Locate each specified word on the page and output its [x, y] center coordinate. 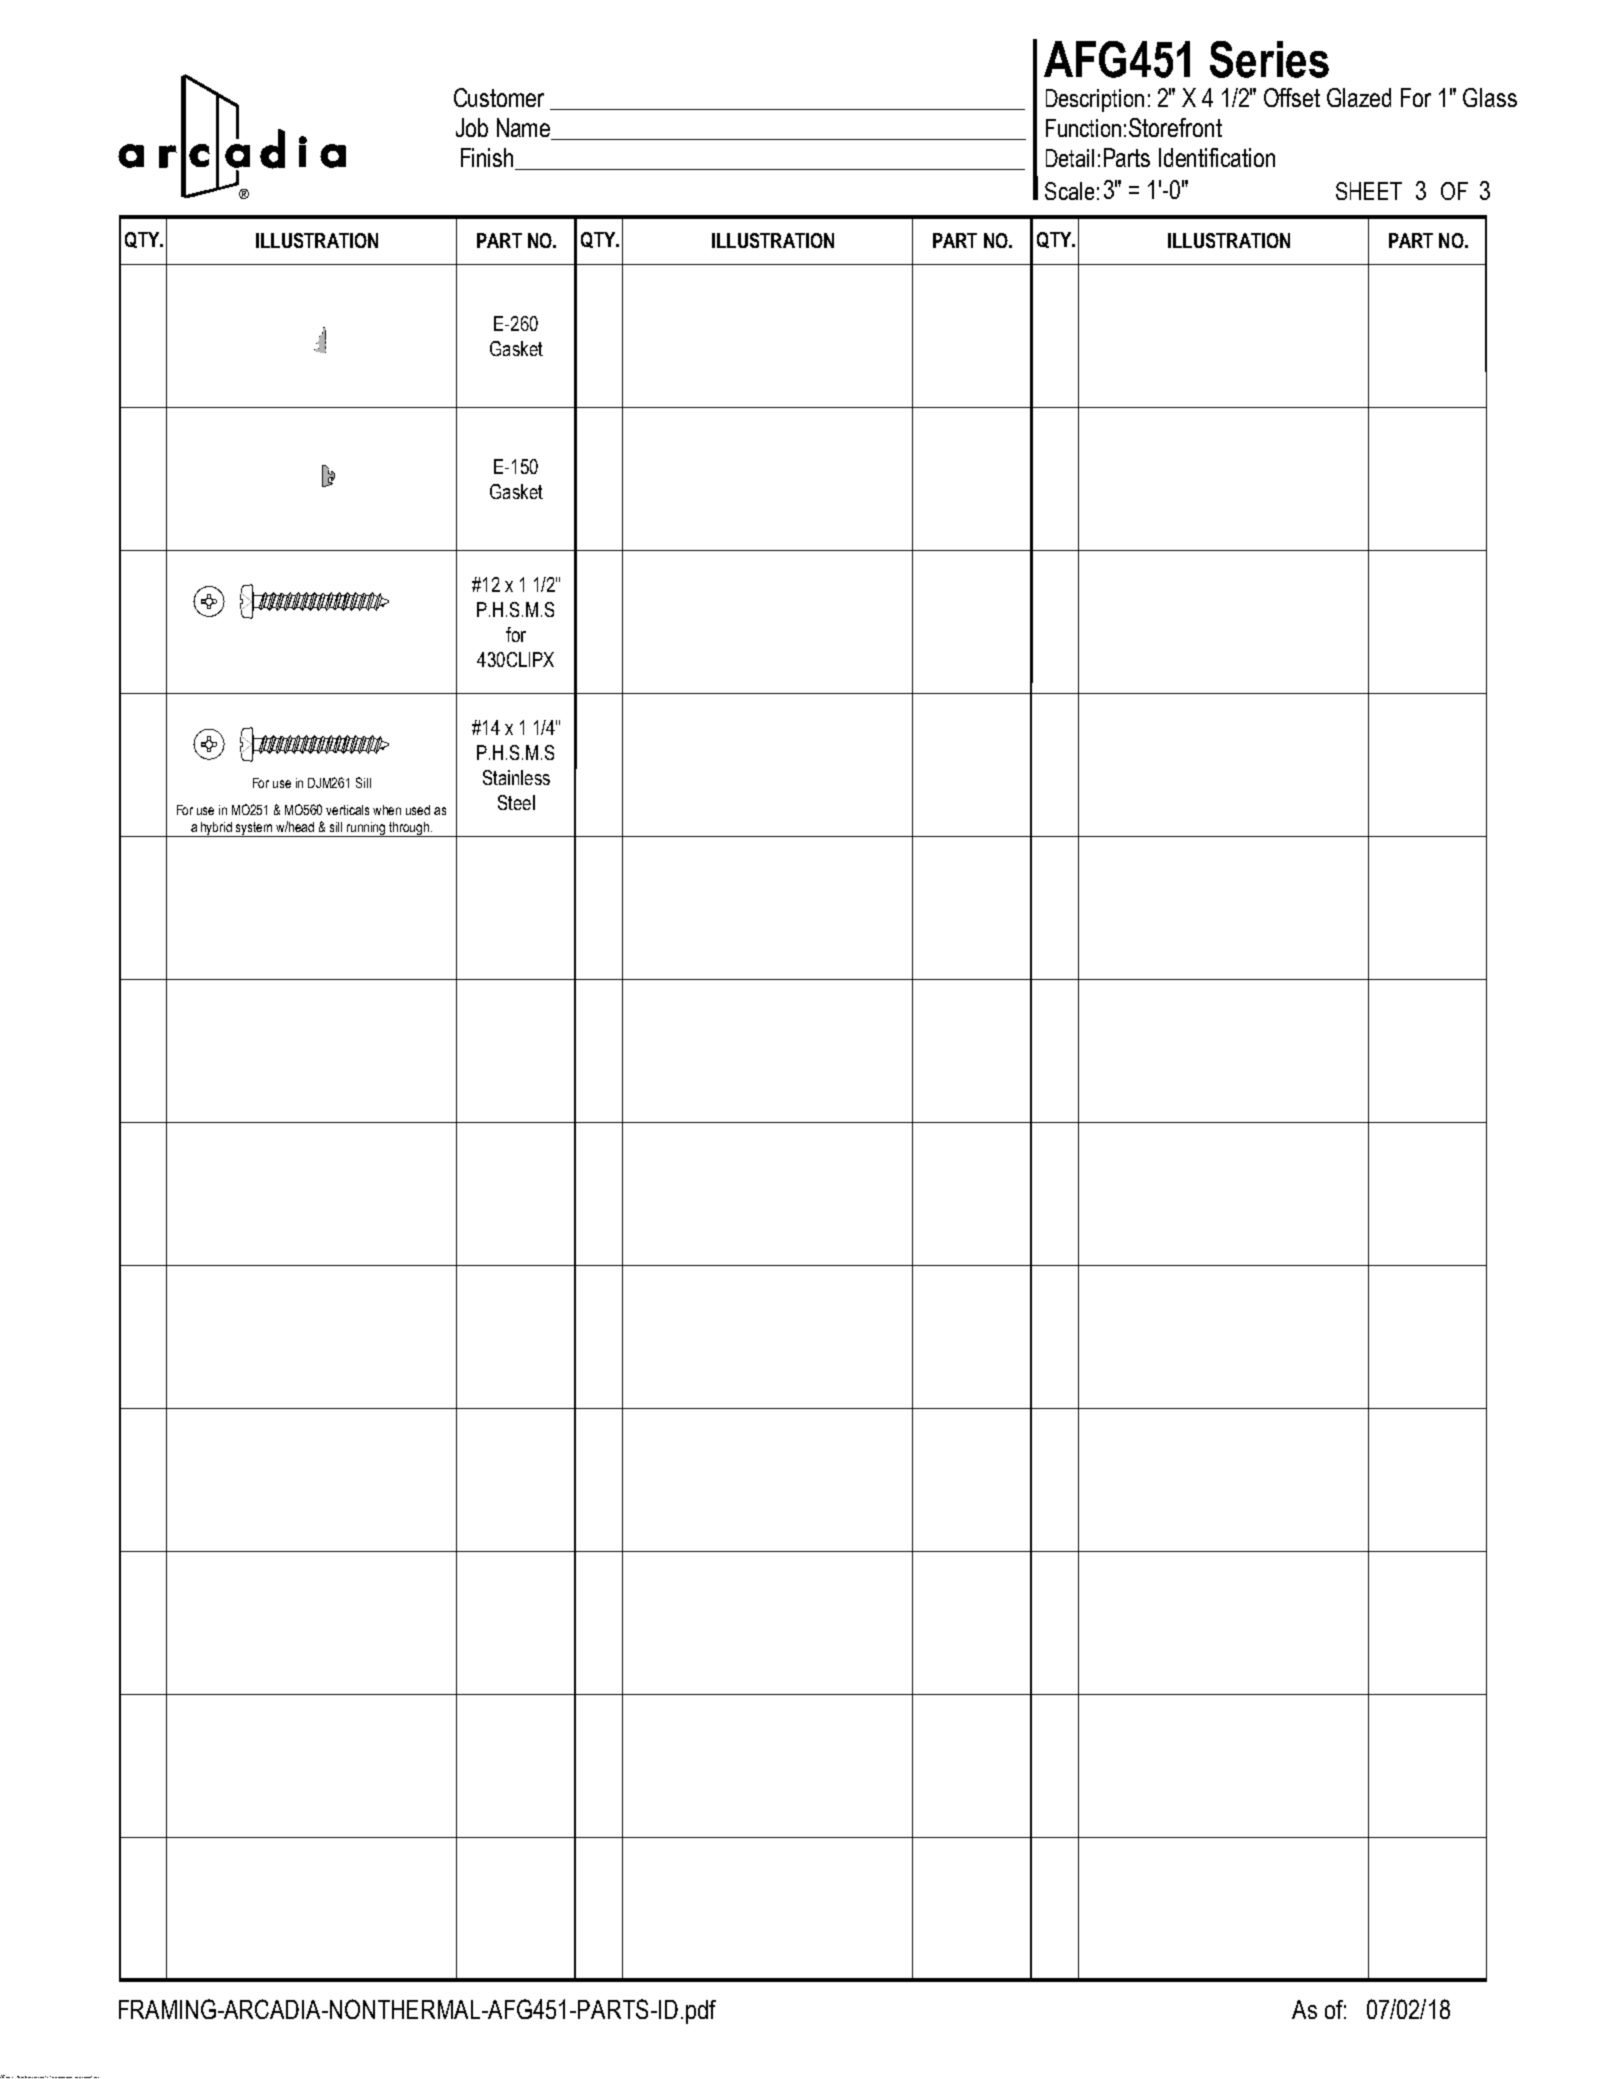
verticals [347, 810]
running [366, 829]
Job [472, 127]
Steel [516, 802]
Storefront [1175, 127]
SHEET [1369, 191]
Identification [1217, 157]
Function [1083, 128]
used [418, 810]
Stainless [516, 777]
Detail [1070, 158]
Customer [499, 97]
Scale [1069, 191]
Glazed [1359, 97]
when [387, 810]
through [410, 829]
